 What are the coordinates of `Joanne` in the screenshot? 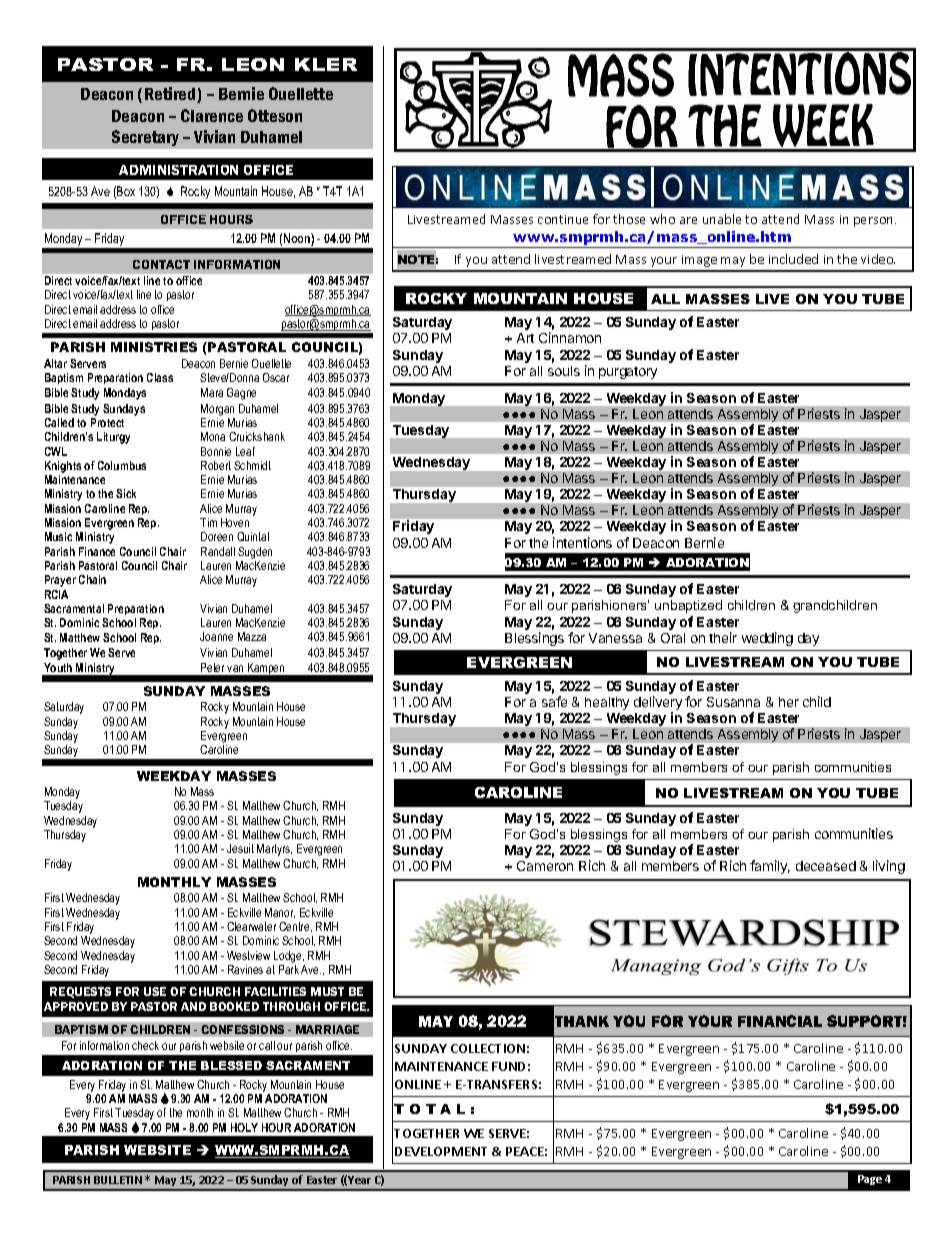 It's located at (216, 636).
